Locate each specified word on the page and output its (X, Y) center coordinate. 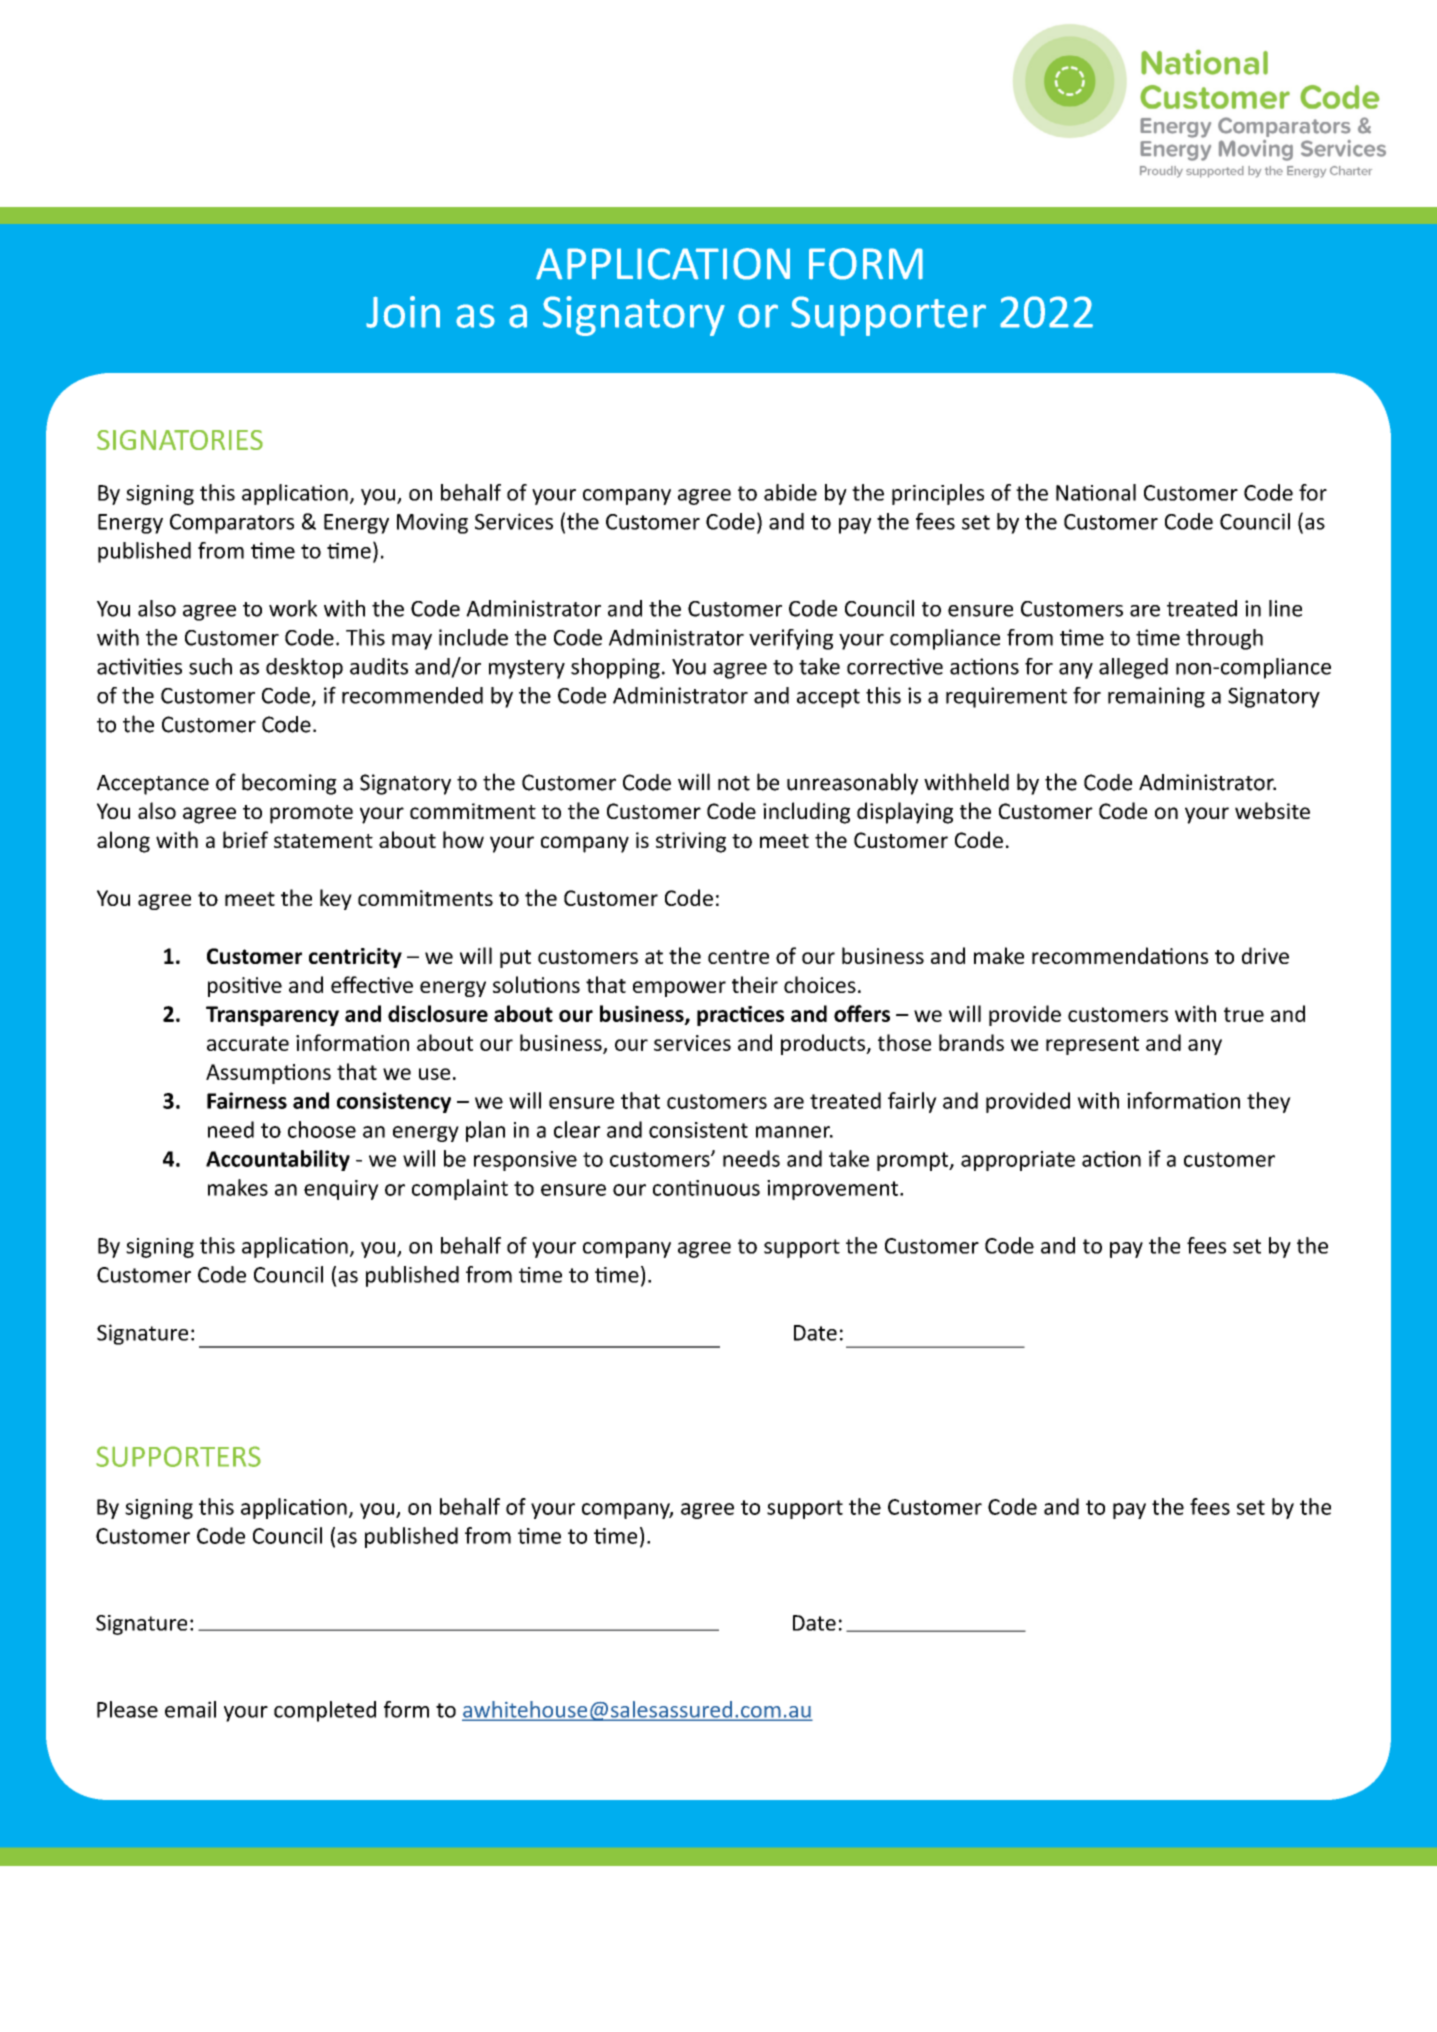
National (1096, 492)
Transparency (272, 1016)
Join (403, 312)
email (190, 1709)
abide (790, 492)
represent (1092, 1045)
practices (740, 1016)
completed (325, 1711)
